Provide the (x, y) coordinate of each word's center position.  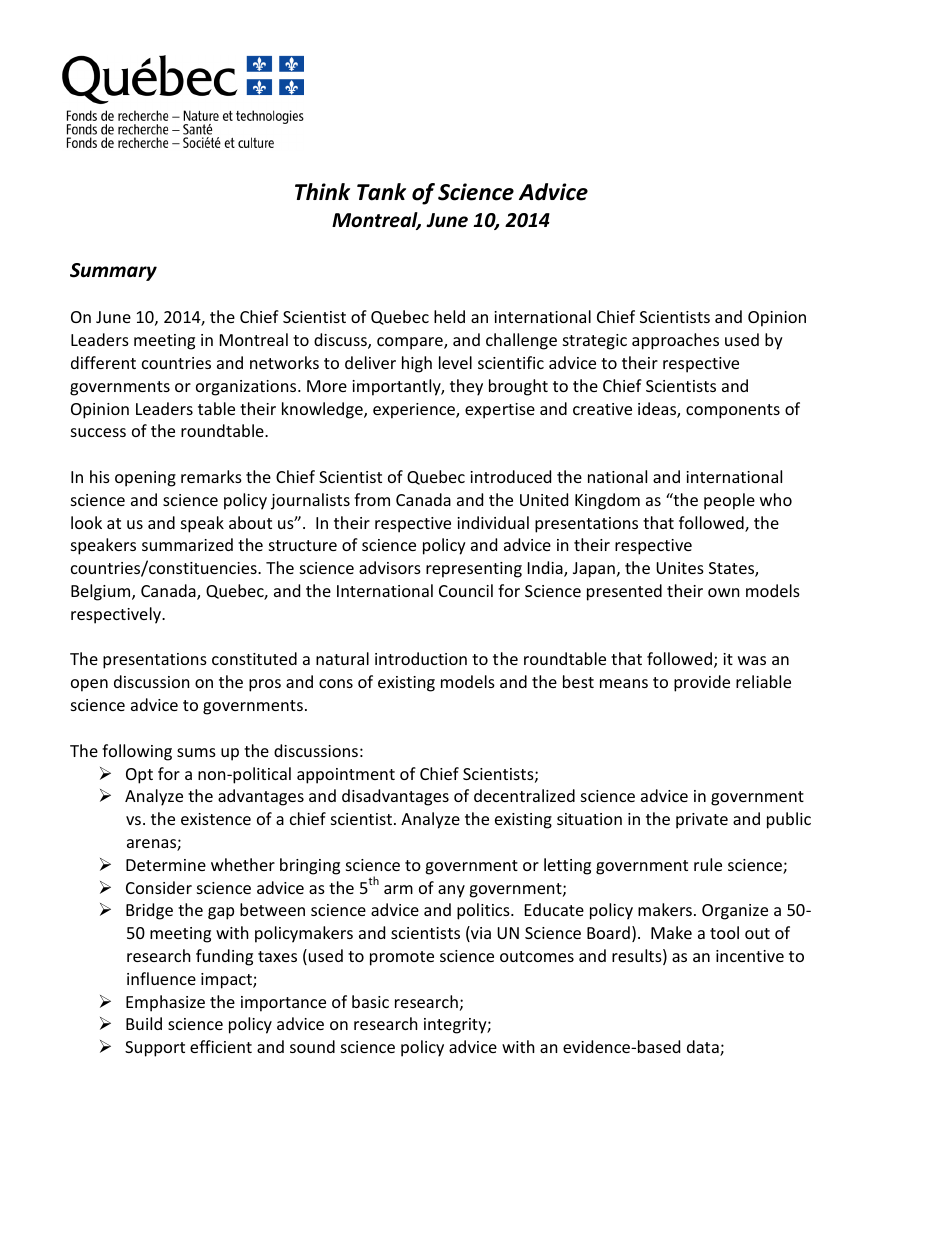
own (724, 592)
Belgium (102, 592)
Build (144, 1023)
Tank (381, 192)
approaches (675, 341)
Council (466, 590)
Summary (113, 272)
